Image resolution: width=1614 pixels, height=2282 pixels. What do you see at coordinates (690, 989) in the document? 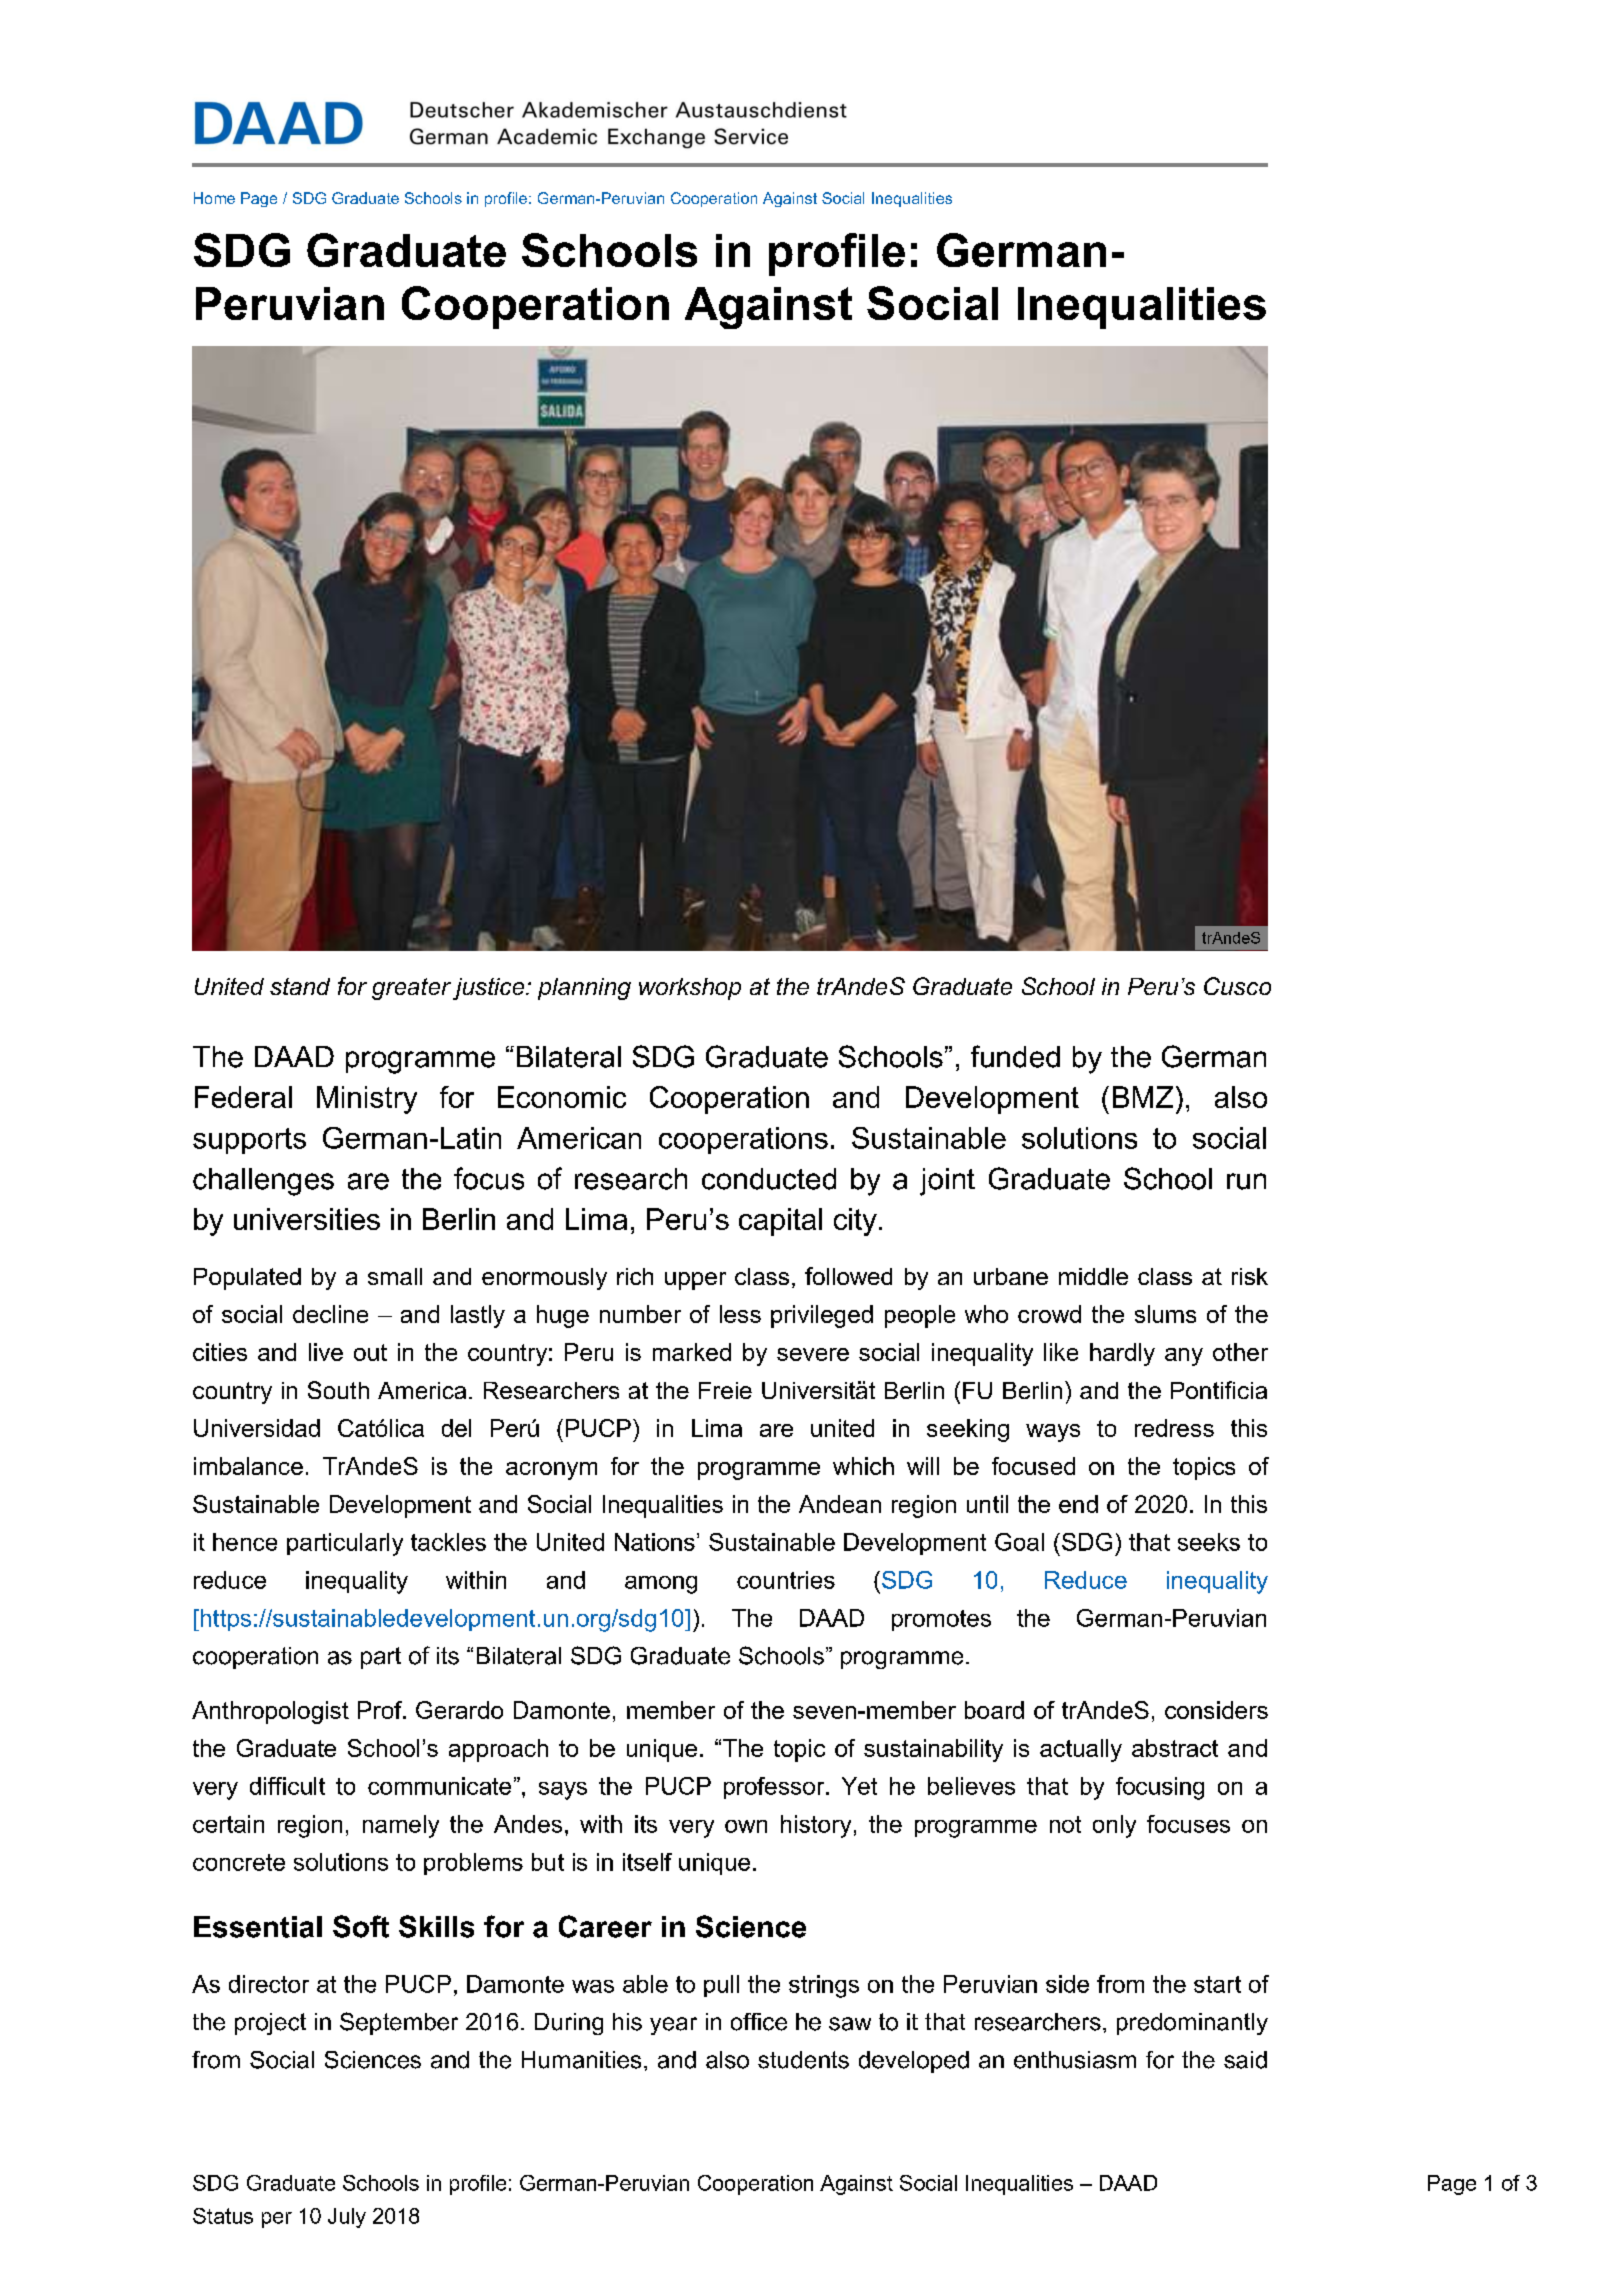
I see `workshop` at bounding box center [690, 989].
